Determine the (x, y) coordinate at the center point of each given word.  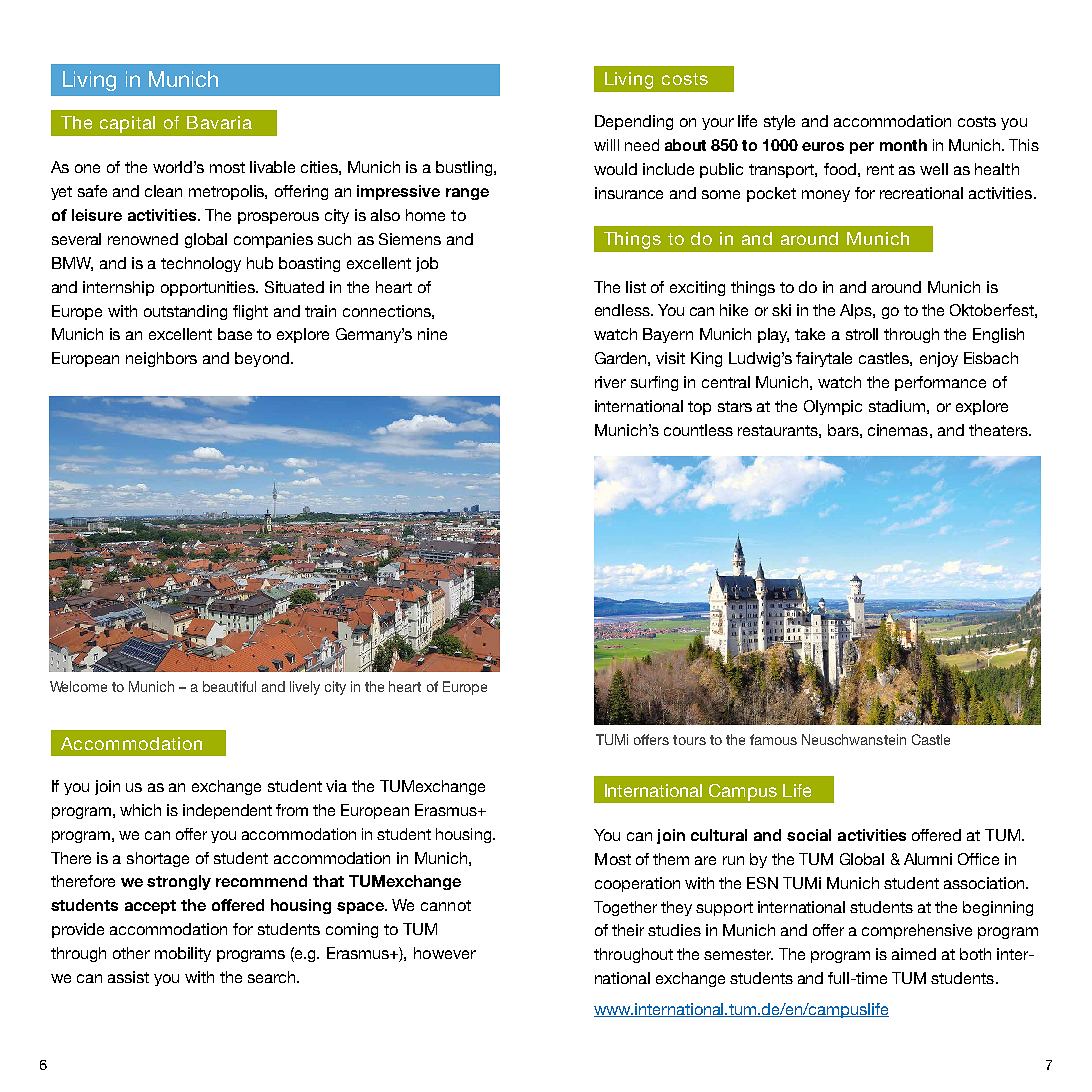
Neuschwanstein (854, 739)
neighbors (161, 359)
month (903, 145)
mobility (183, 954)
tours (689, 740)
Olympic (833, 407)
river (610, 382)
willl (606, 145)
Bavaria (219, 122)
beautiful (229, 686)
